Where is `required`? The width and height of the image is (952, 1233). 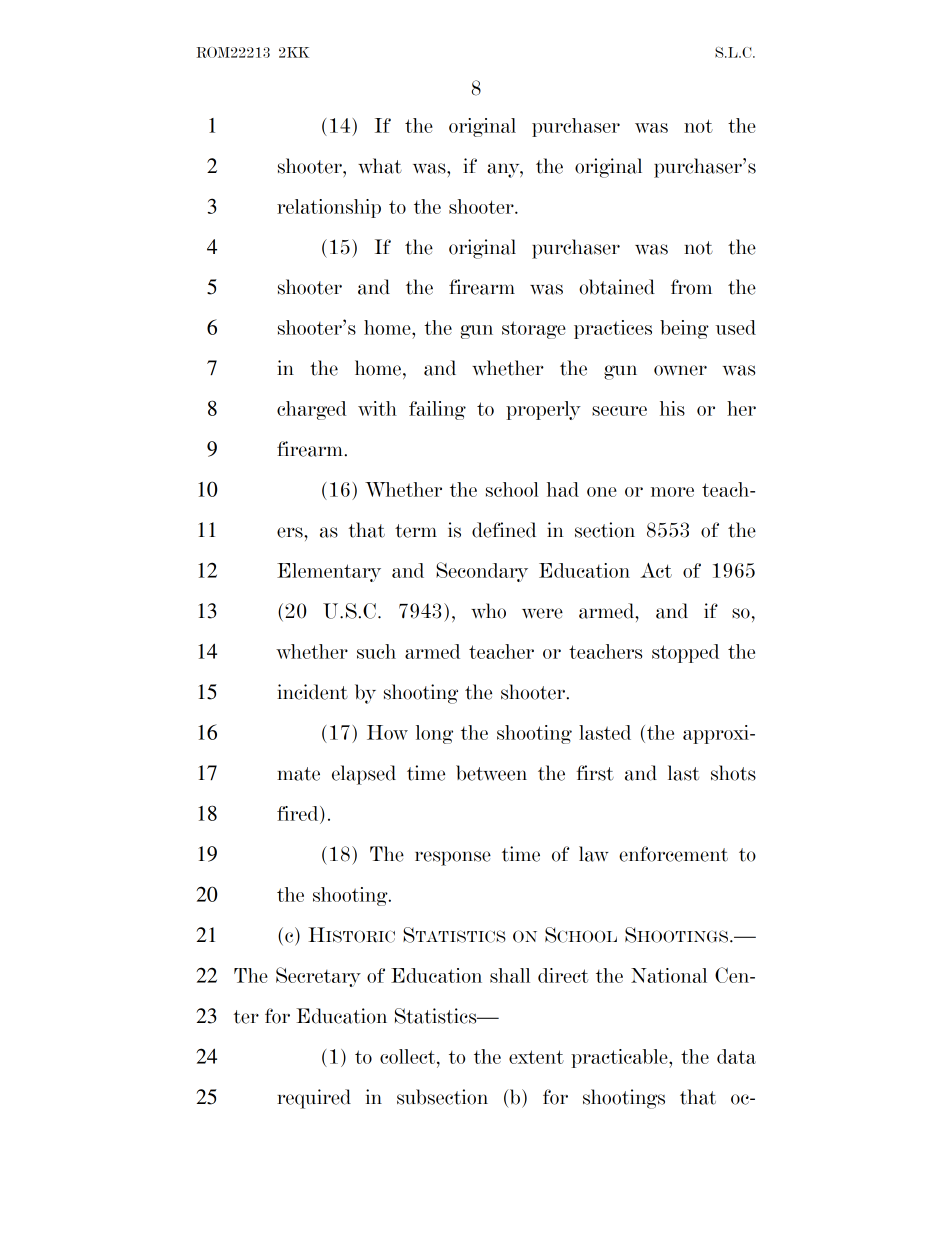
required is located at coordinates (314, 1099).
